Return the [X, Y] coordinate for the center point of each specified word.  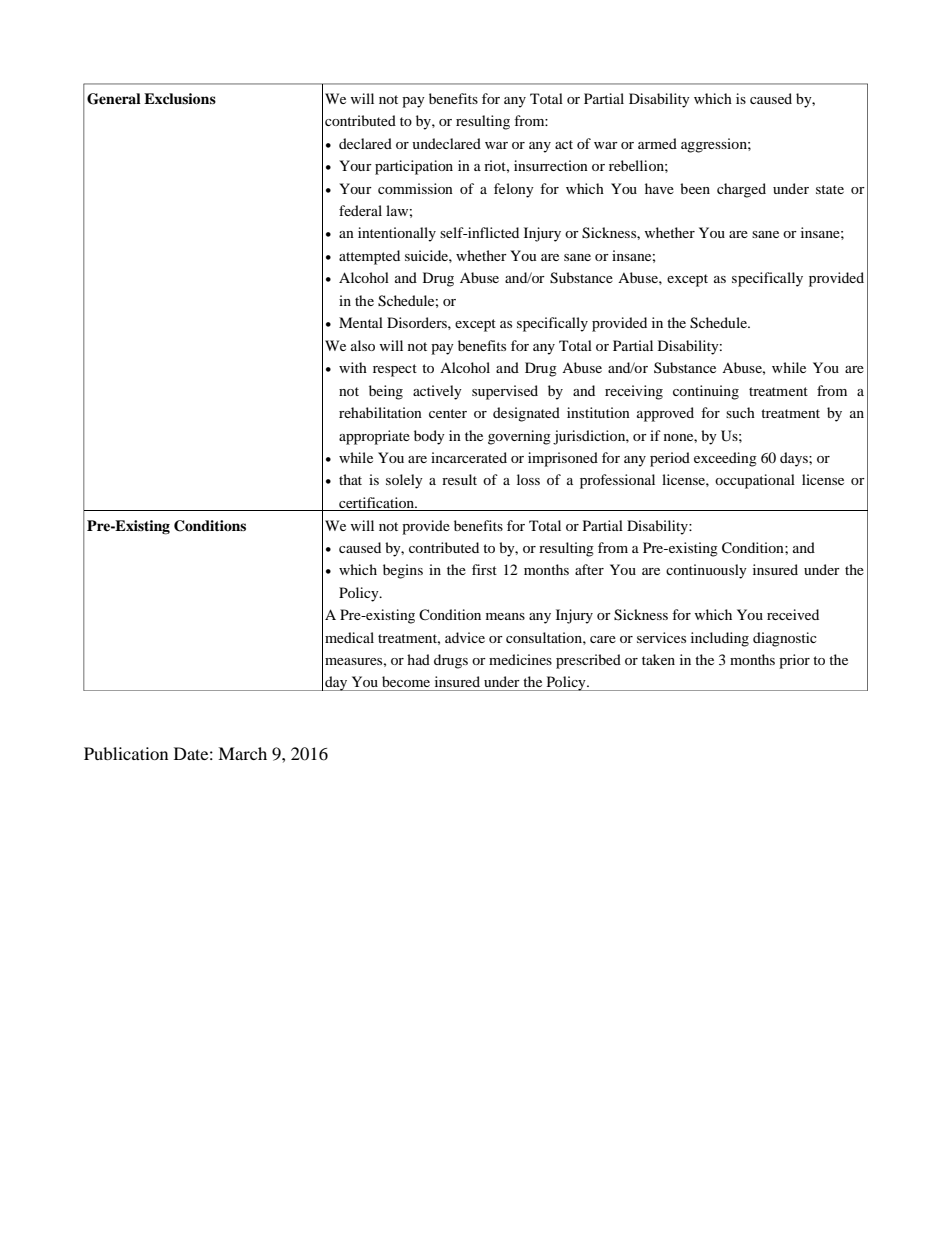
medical [349, 637]
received [793, 614]
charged [741, 190]
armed [657, 143]
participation [414, 167]
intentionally [397, 234]
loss [528, 479]
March [242, 753]
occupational [755, 481]
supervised [505, 392]
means [505, 616]
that [350, 479]
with [353, 367]
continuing [706, 392]
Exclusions [180, 98]
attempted [369, 257]
